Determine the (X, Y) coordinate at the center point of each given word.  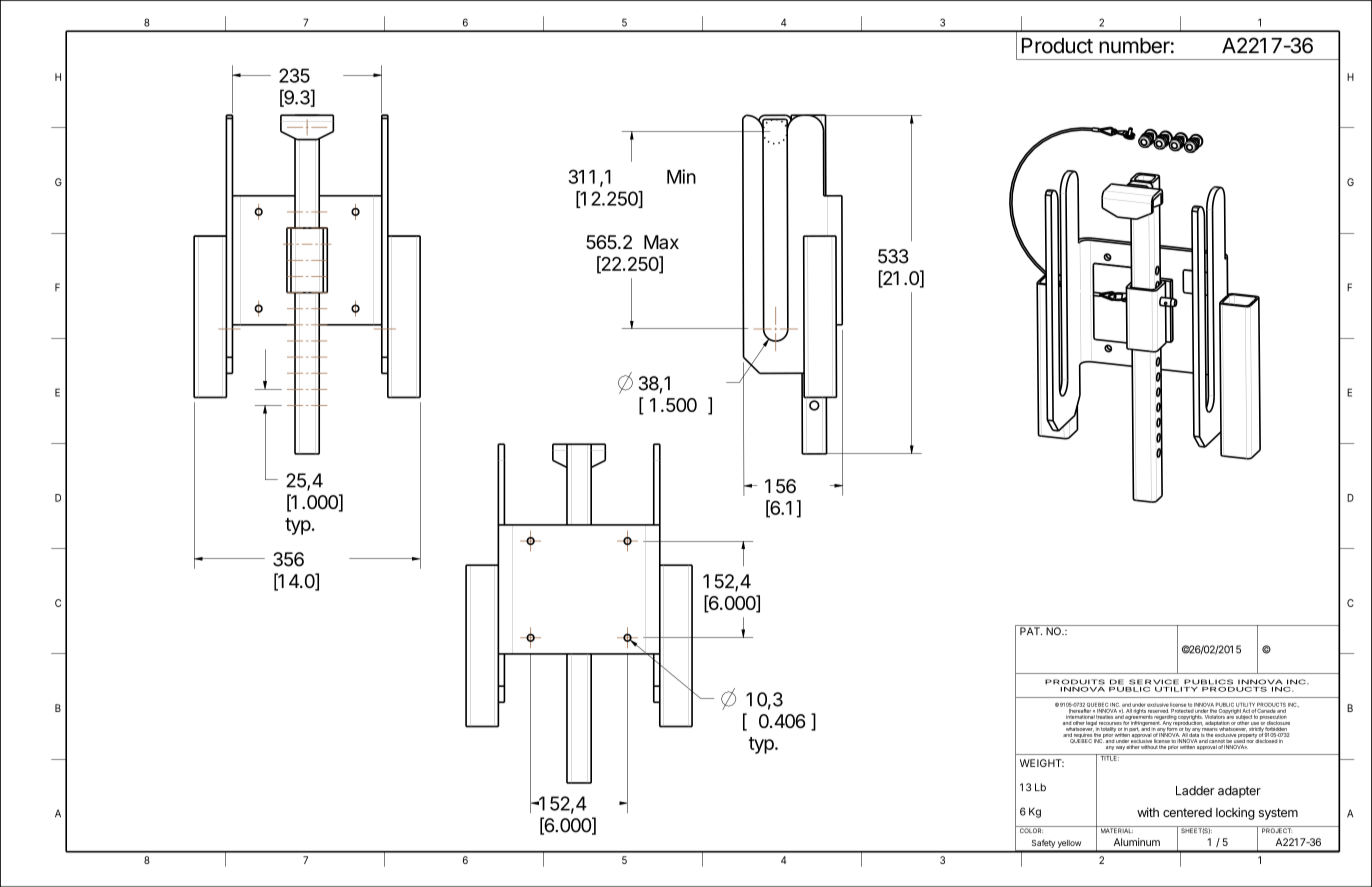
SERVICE (1154, 682)
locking (1235, 813)
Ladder (1195, 791)
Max (661, 242)
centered (1187, 812)
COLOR (1030, 829)
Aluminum (1137, 842)
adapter (1239, 792)
